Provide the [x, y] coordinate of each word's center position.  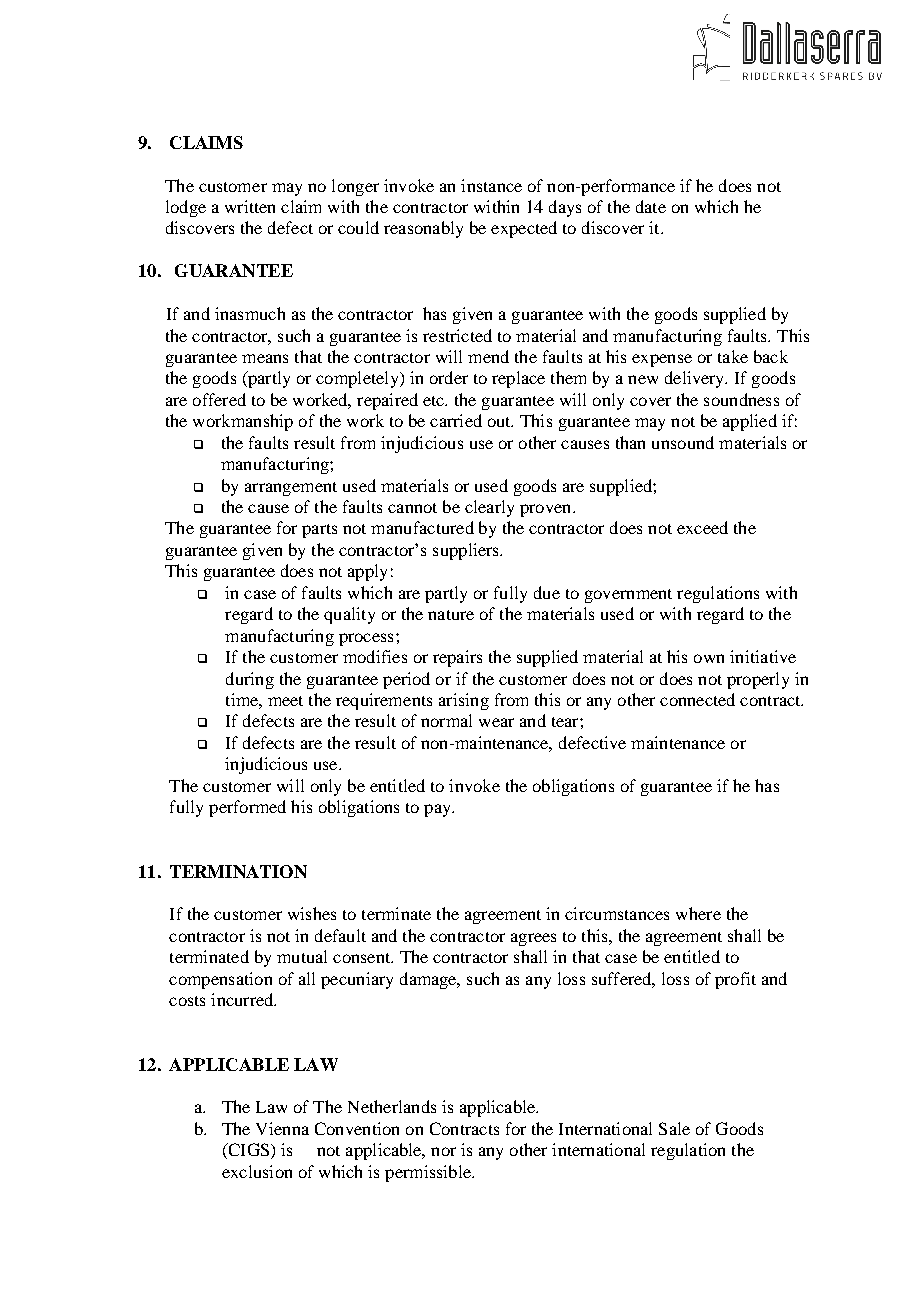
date [651, 206]
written [250, 206]
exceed [702, 527]
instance [491, 185]
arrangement [291, 489]
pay [438, 810]
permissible [429, 1173]
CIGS [249, 1151]
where [698, 913]
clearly [489, 508]
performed [247, 808]
